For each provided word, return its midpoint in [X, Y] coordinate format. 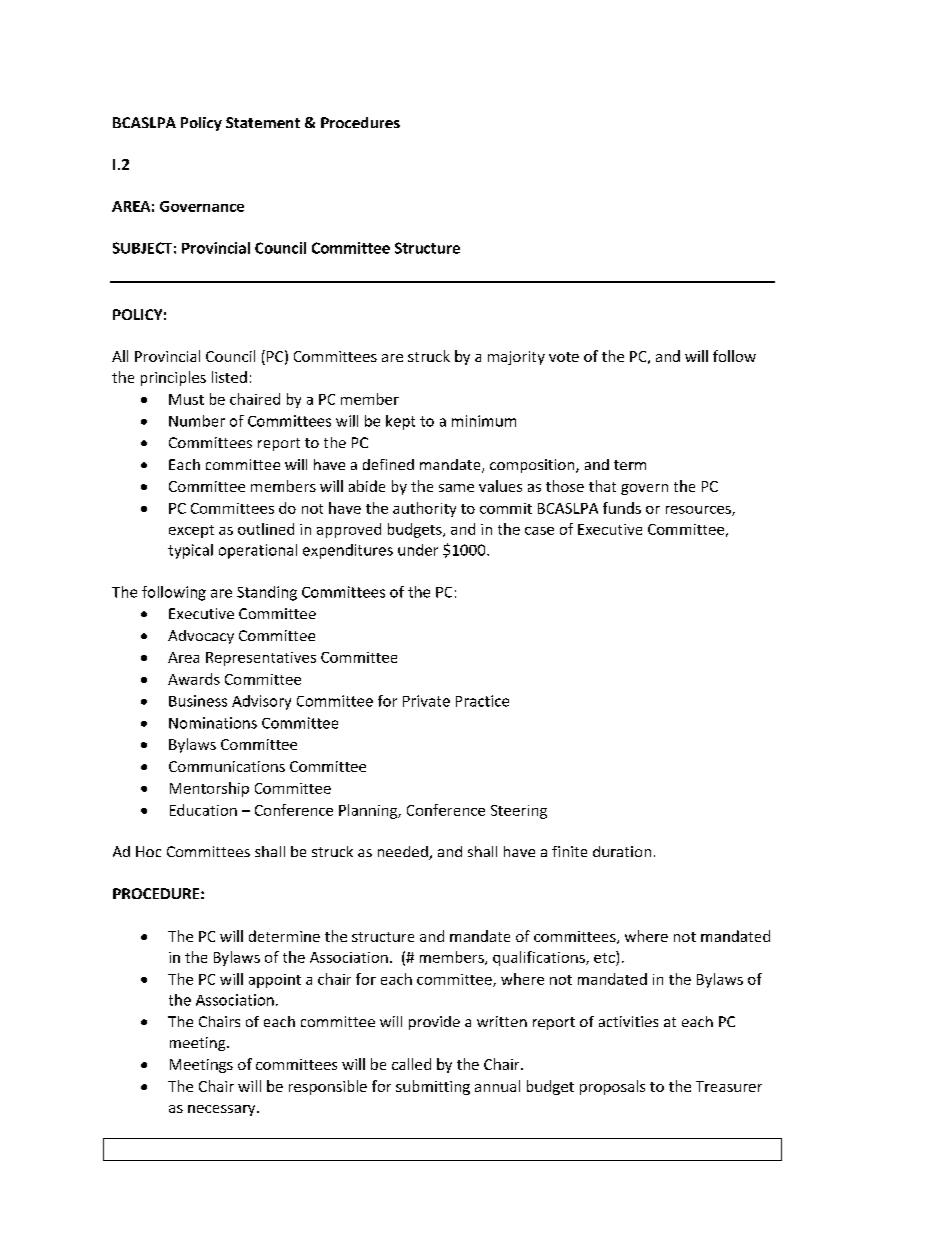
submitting [433, 1087]
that [602, 486]
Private [426, 701]
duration [622, 851]
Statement [263, 122]
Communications [227, 766]
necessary [223, 1110]
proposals [612, 1087]
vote [564, 357]
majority [516, 358]
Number [197, 421]
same [456, 488]
